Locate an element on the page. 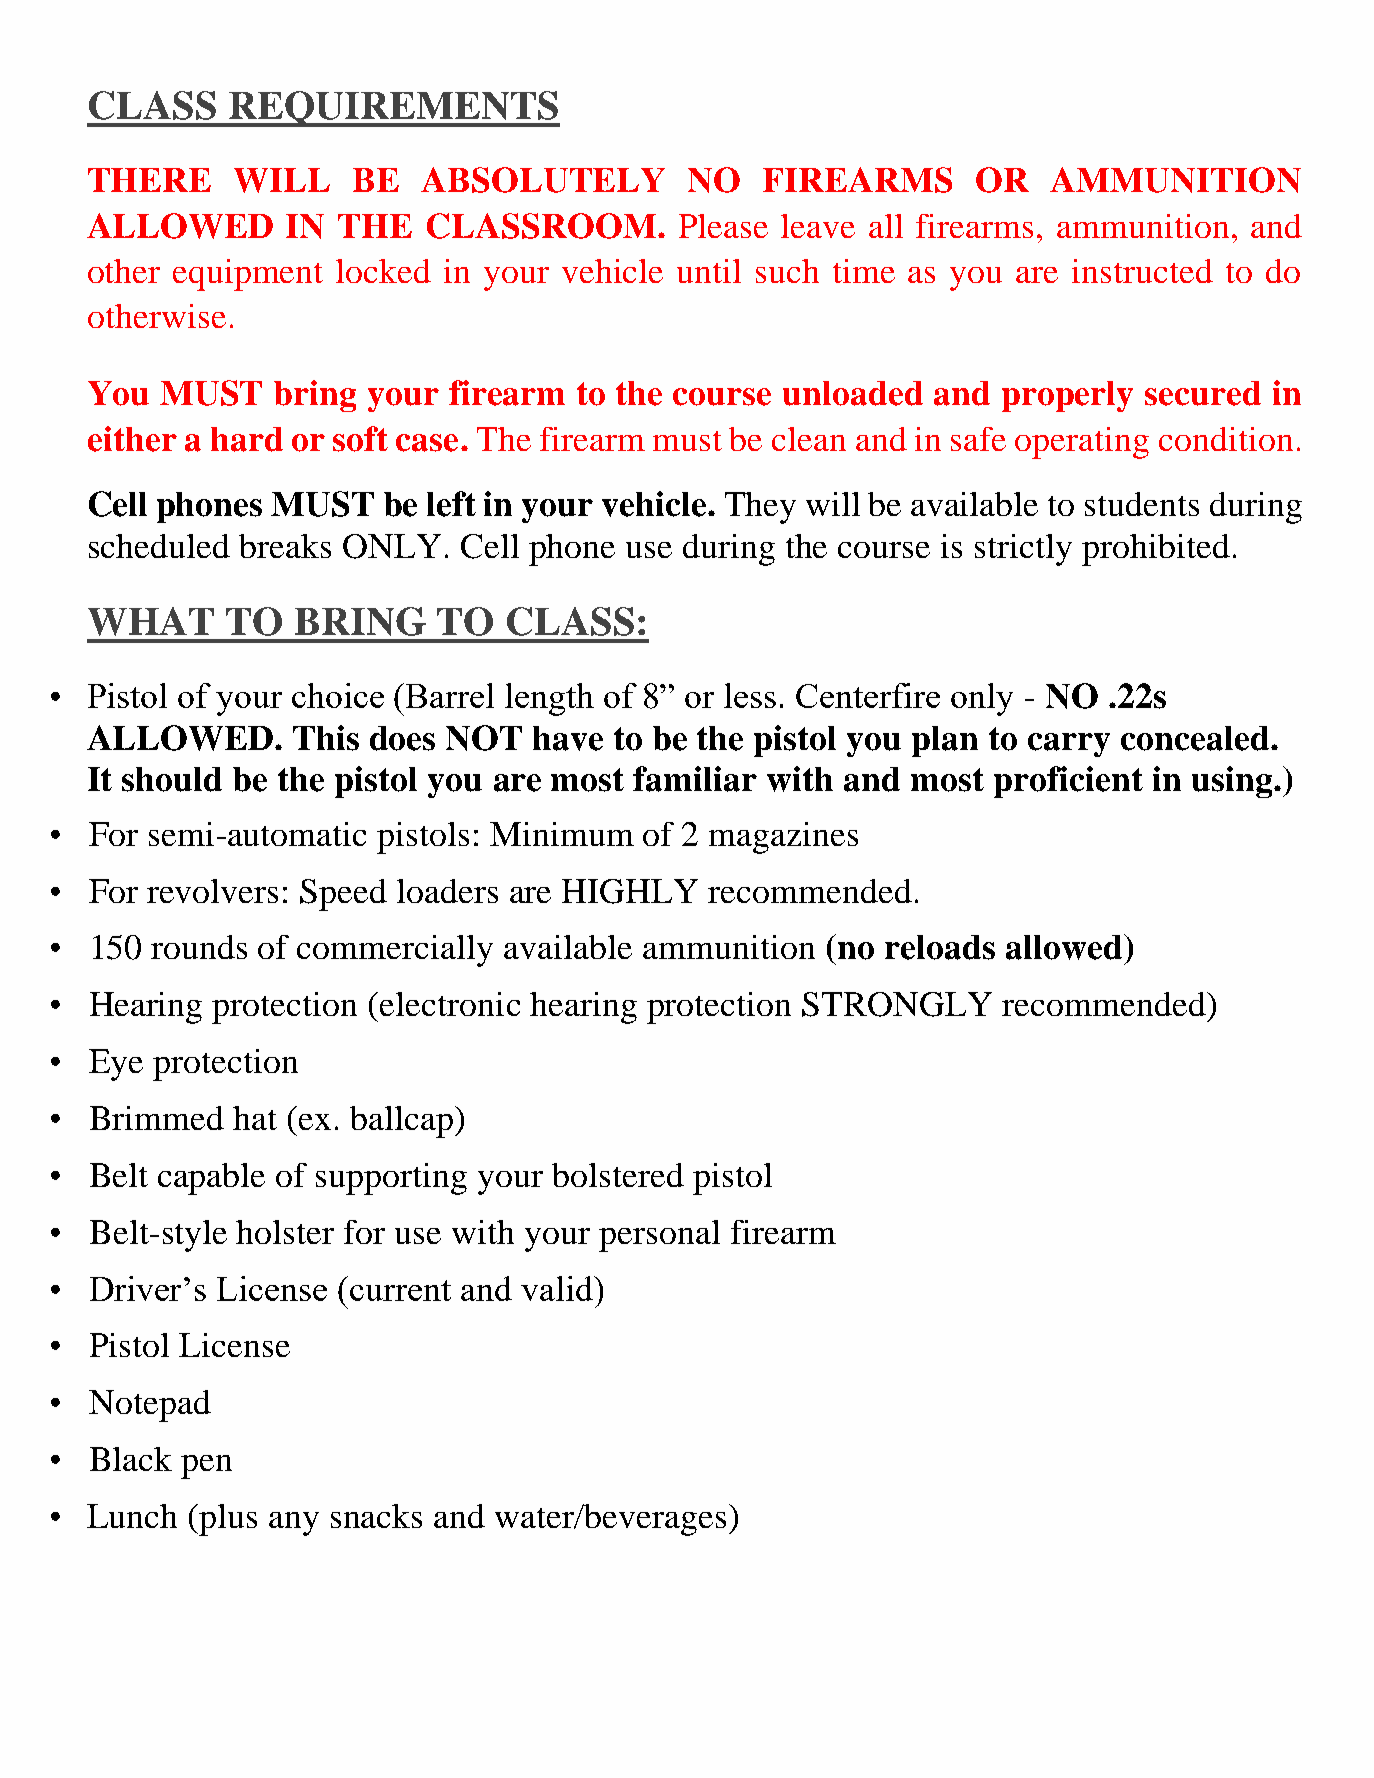 This image has width=1374, height=1778. capable is located at coordinates (211, 1179).
